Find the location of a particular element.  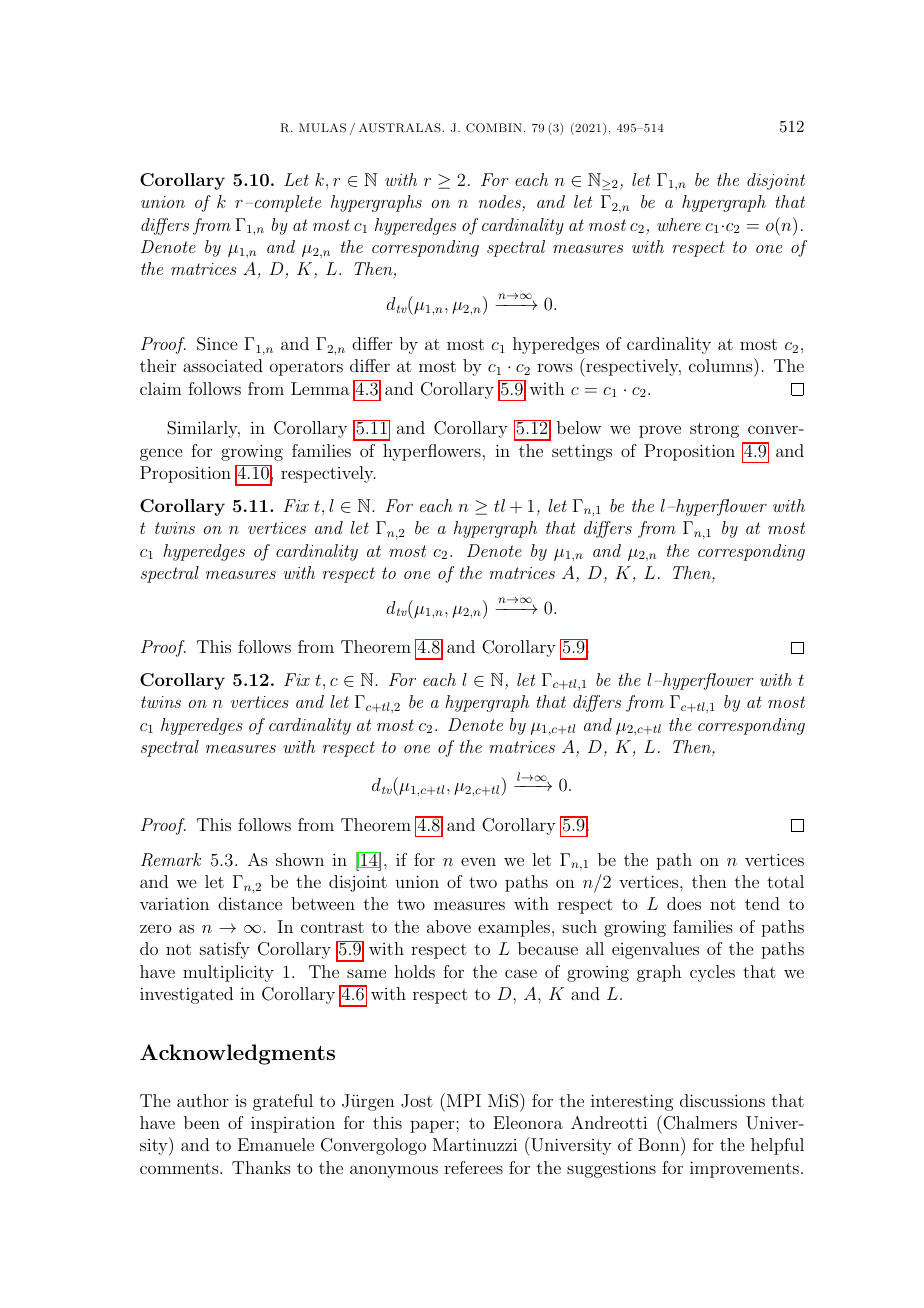

been is located at coordinates (202, 1122).
